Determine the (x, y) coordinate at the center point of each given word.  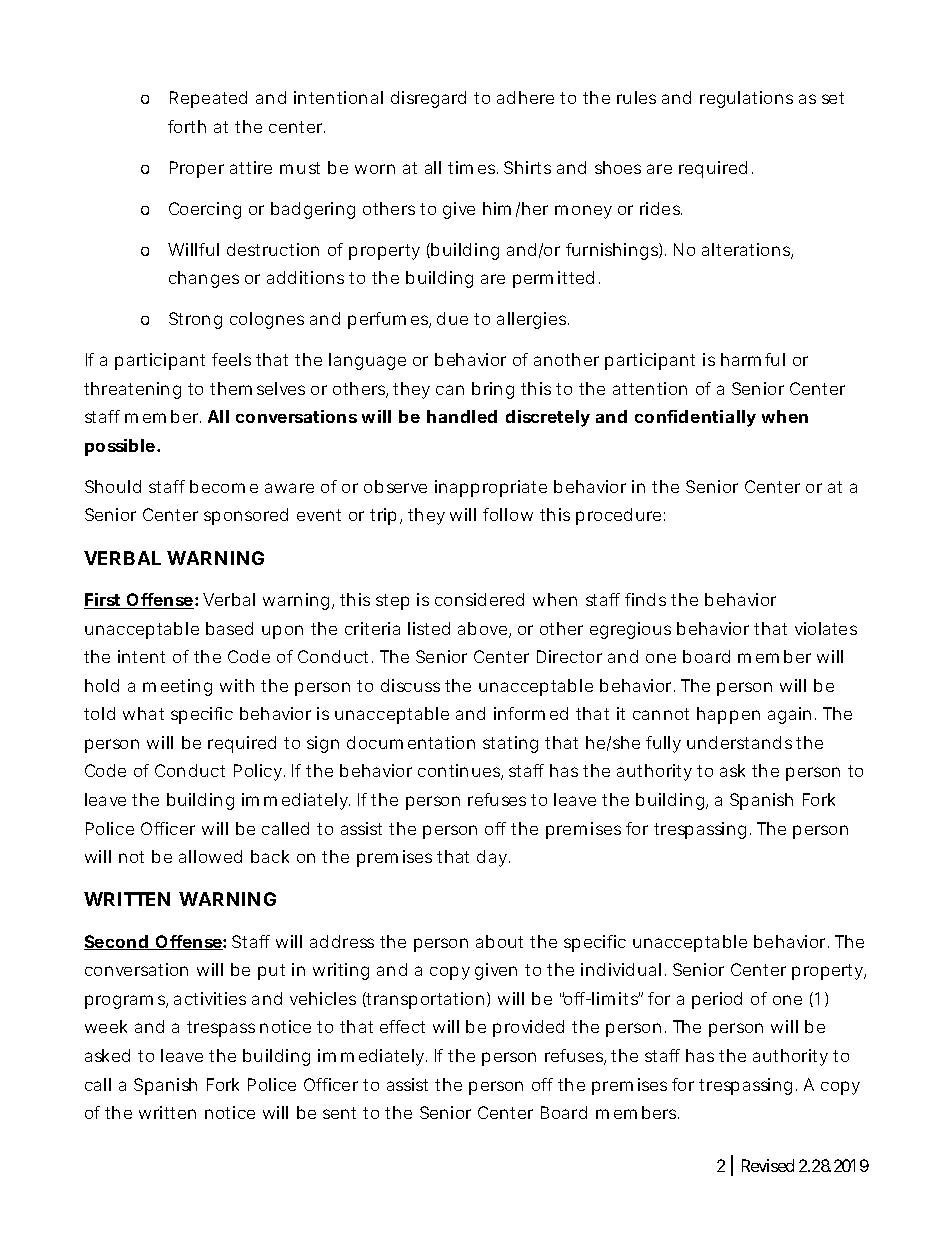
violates (826, 628)
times (473, 167)
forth (187, 126)
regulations (746, 99)
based (229, 628)
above (484, 630)
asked (107, 1055)
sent (339, 1113)
